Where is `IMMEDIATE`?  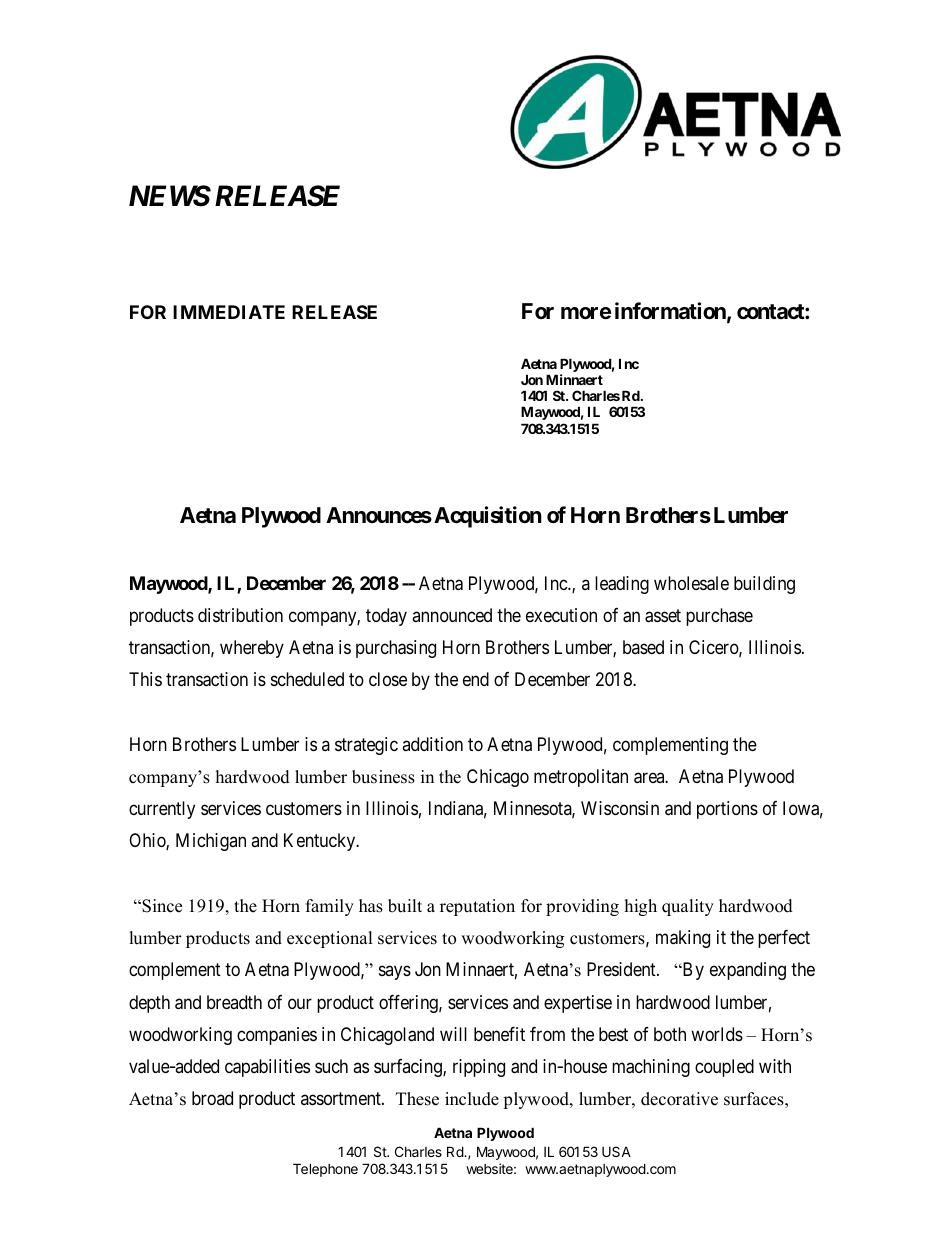
IMMEDIATE is located at coordinates (229, 312).
